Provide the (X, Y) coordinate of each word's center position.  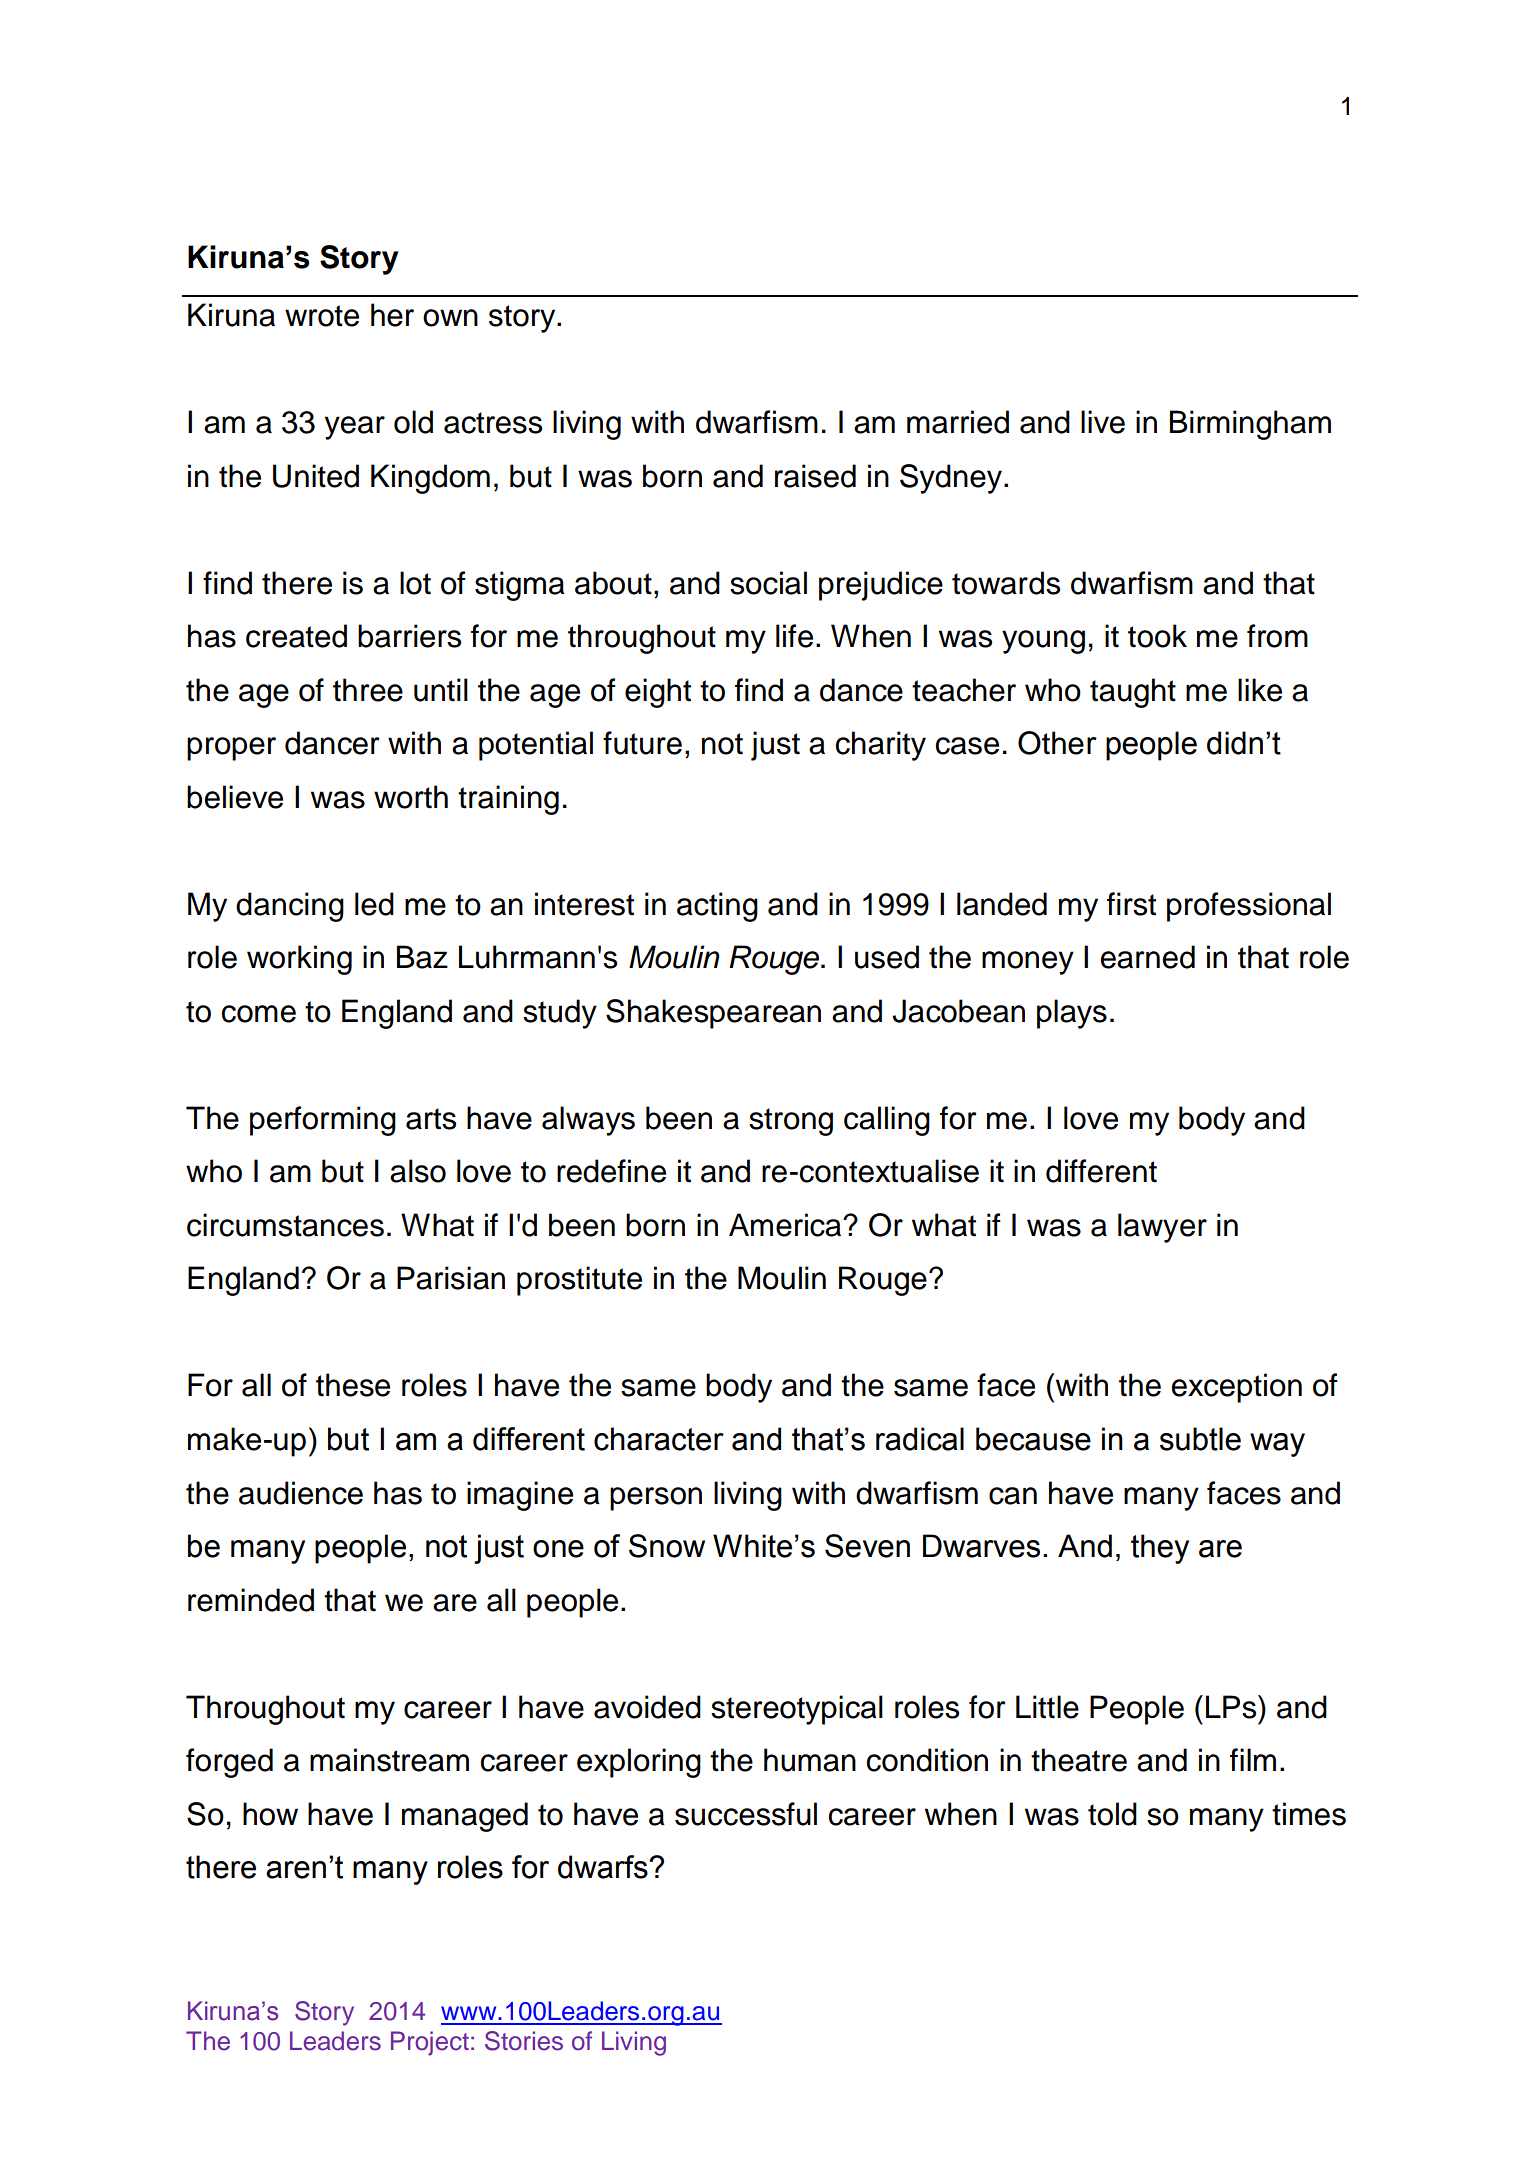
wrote (322, 316)
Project (430, 2043)
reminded (251, 1600)
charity (881, 746)
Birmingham (1250, 425)
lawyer (1162, 1228)
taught (1133, 693)
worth (411, 797)
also (418, 1171)
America (786, 1225)
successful (746, 1814)
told (1112, 1814)
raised (815, 476)
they (1160, 1549)
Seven (867, 1546)
